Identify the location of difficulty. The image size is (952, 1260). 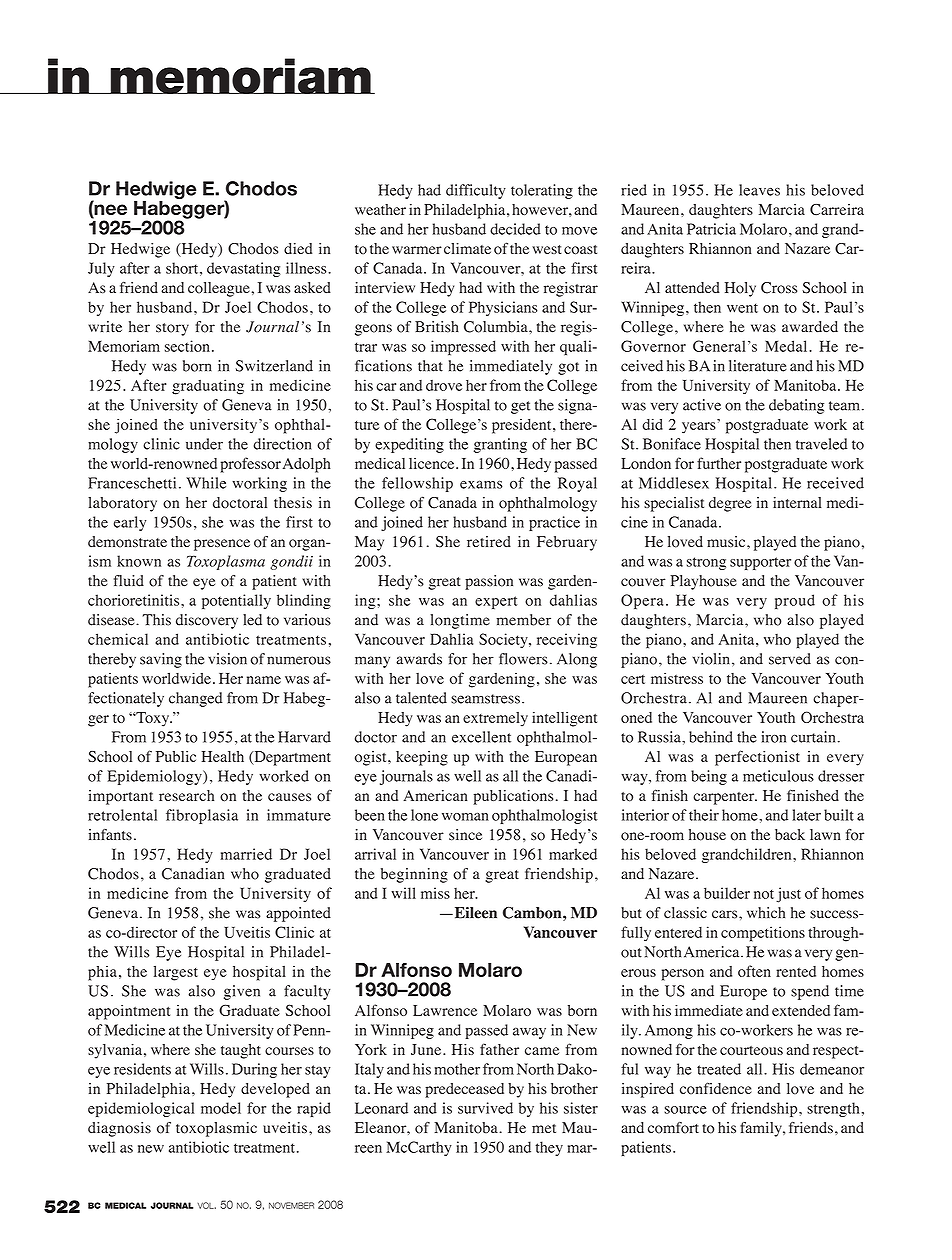
(476, 191).
